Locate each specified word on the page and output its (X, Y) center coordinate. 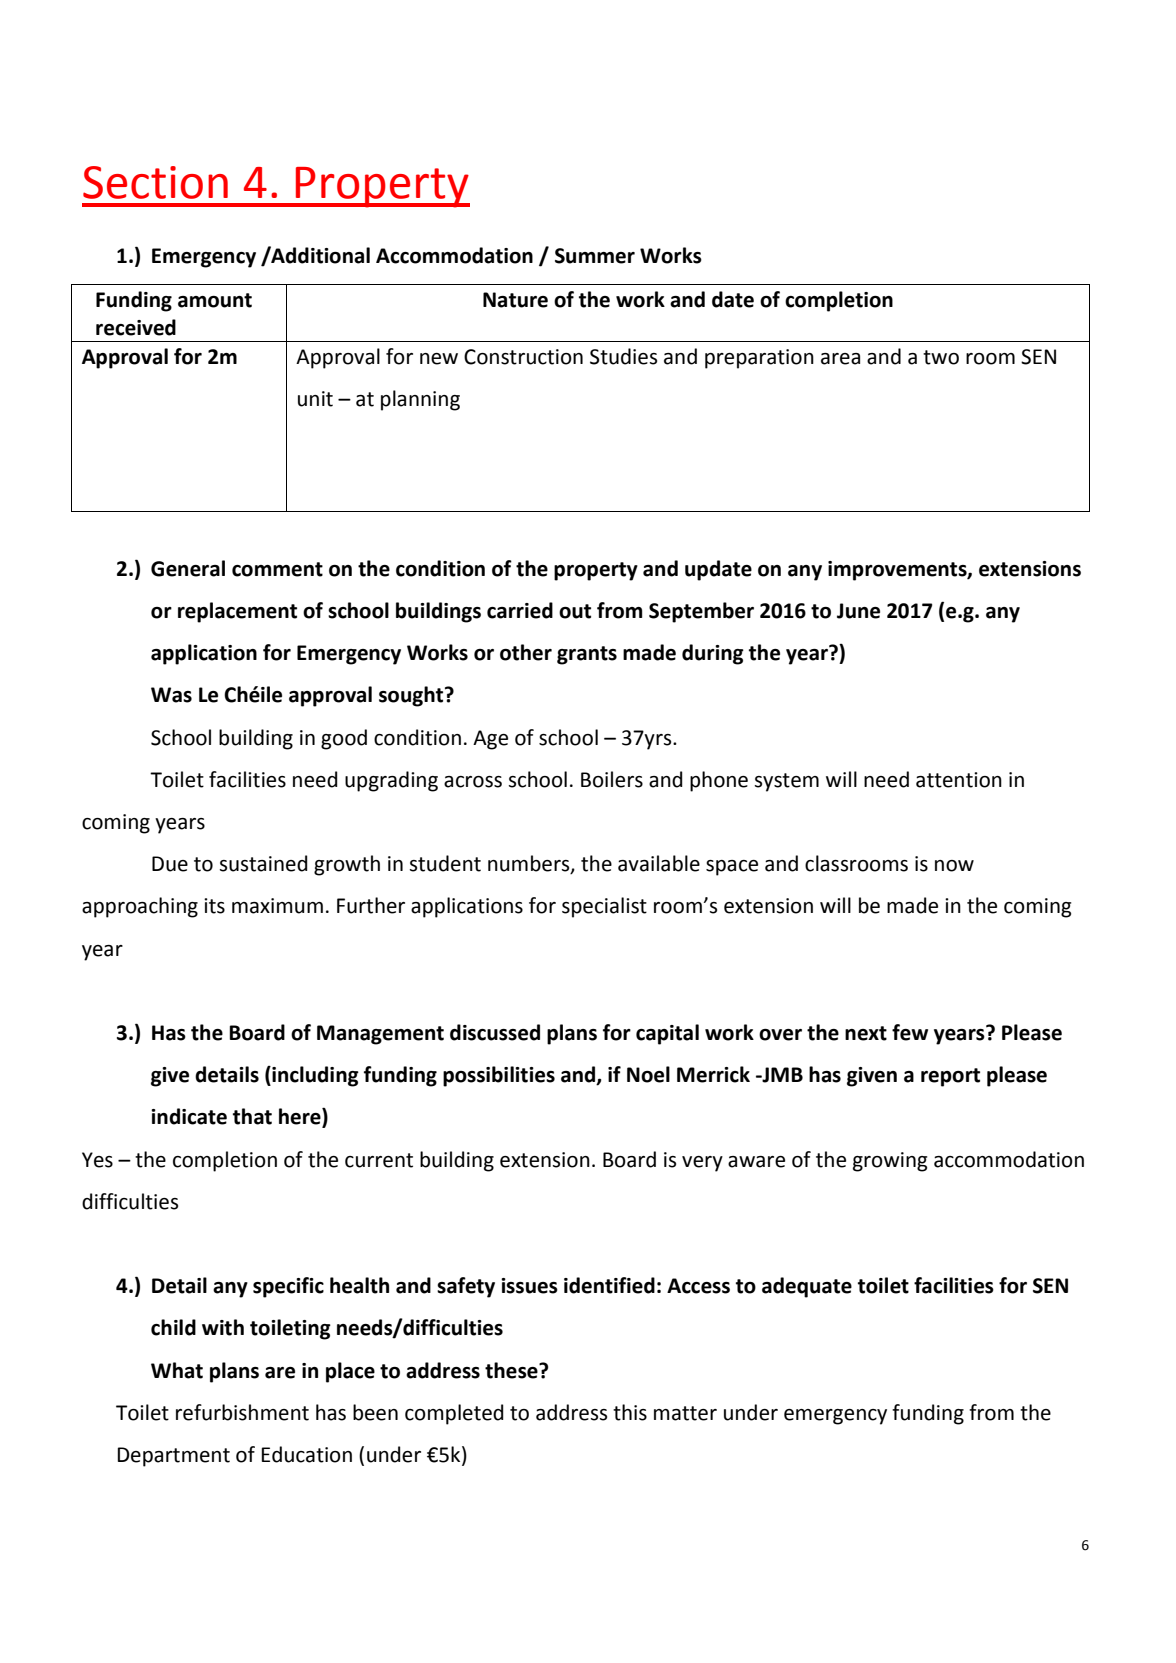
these (512, 1370)
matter (685, 1413)
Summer (595, 256)
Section (155, 182)
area (840, 359)
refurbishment (242, 1412)
